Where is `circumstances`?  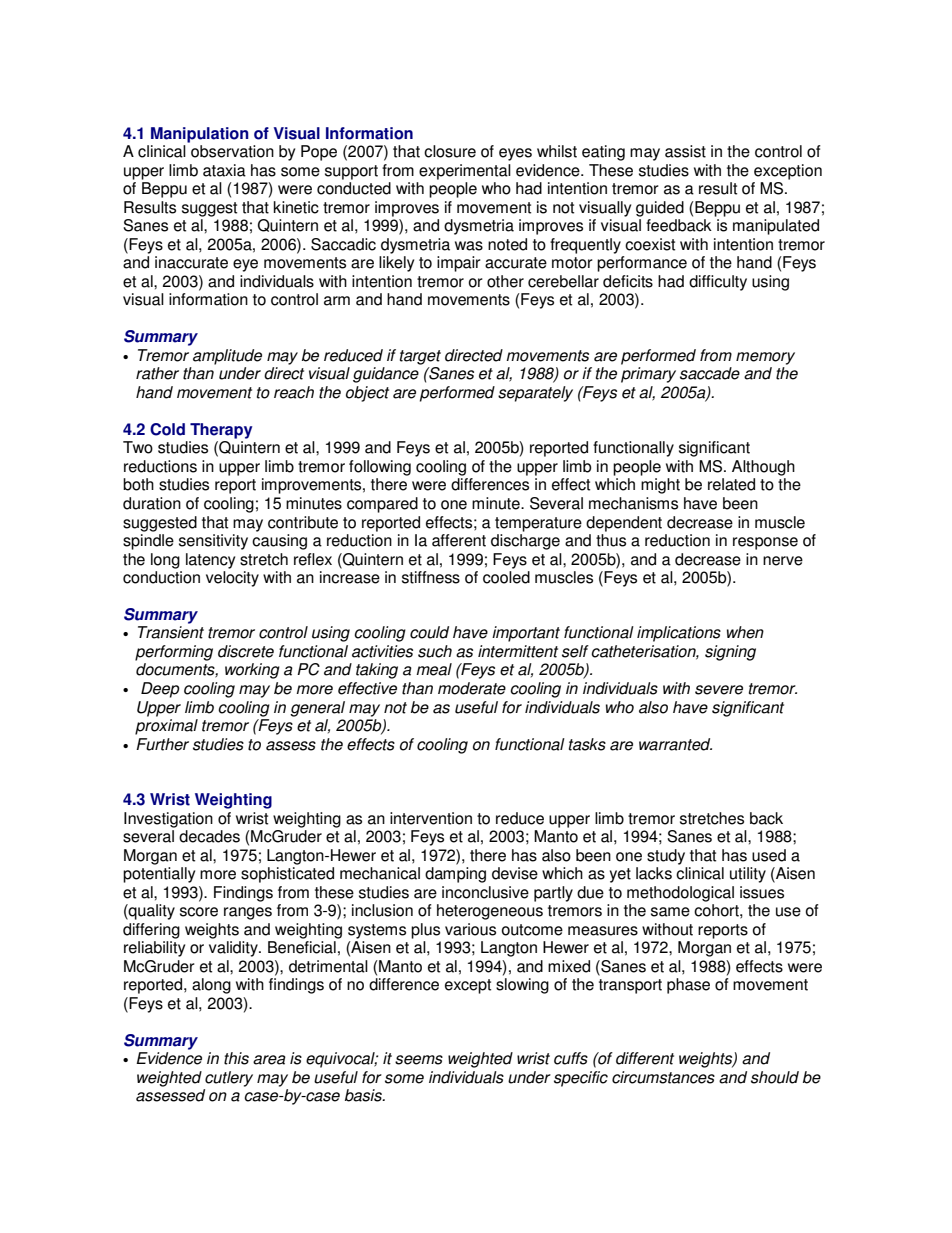
circumstances is located at coordinates (663, 1077).
